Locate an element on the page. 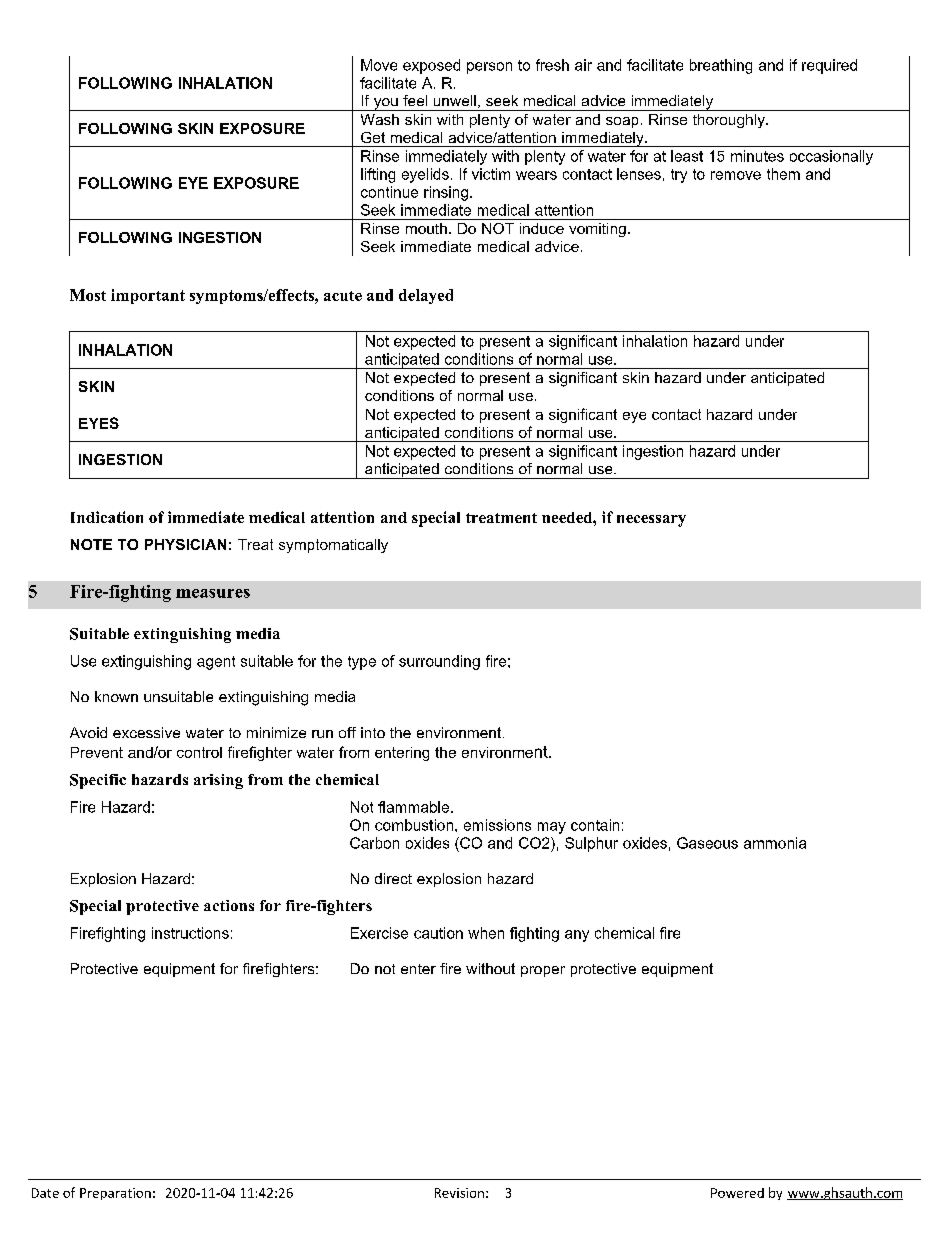 This page has width=952, height=1233. measures is located at coordinates (213, 593).
